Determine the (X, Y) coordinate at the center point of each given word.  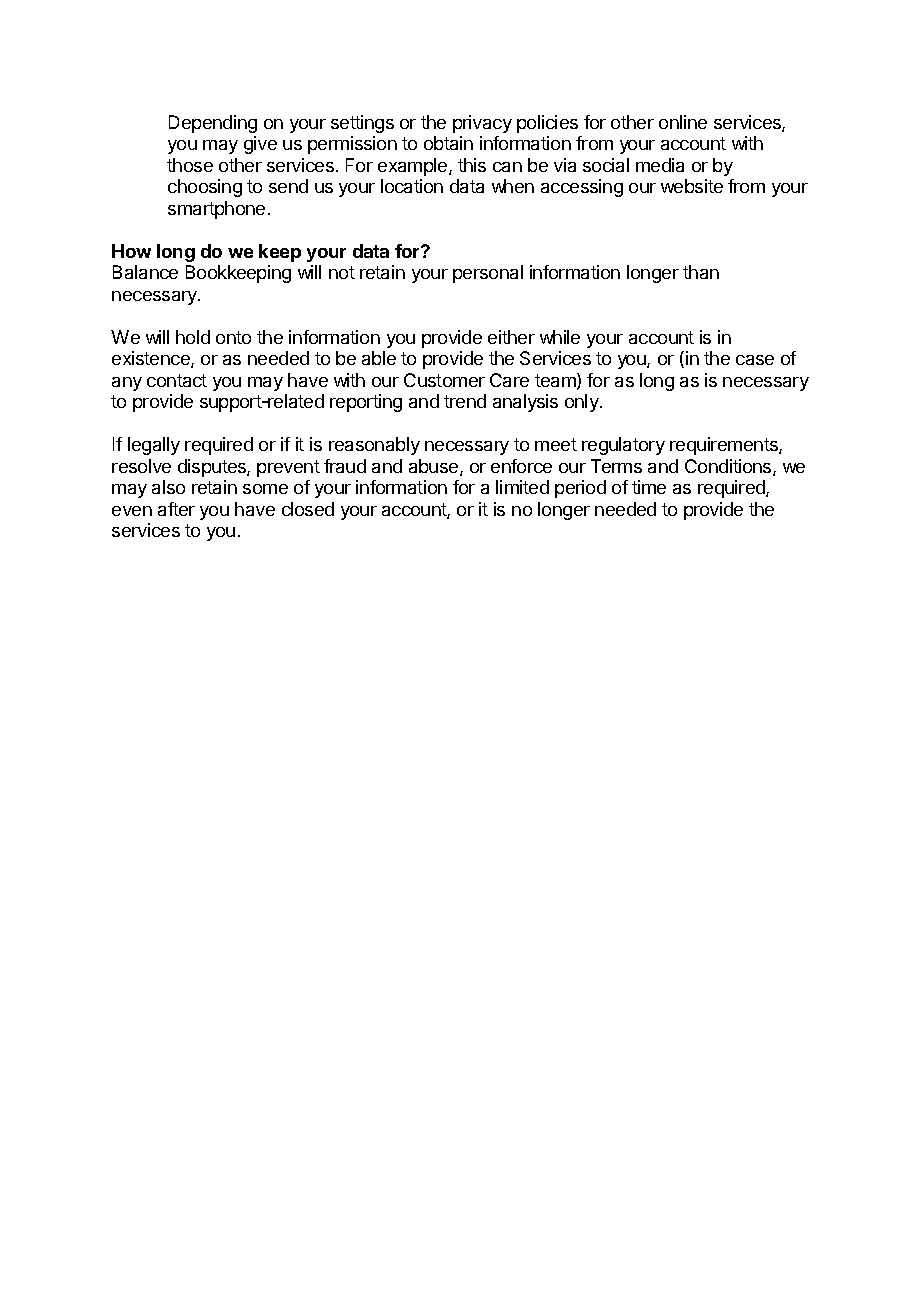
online (683, 122)
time (649, 487)
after (176, 509)
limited (522, 487)
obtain (448, 143)
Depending (213, 124)
